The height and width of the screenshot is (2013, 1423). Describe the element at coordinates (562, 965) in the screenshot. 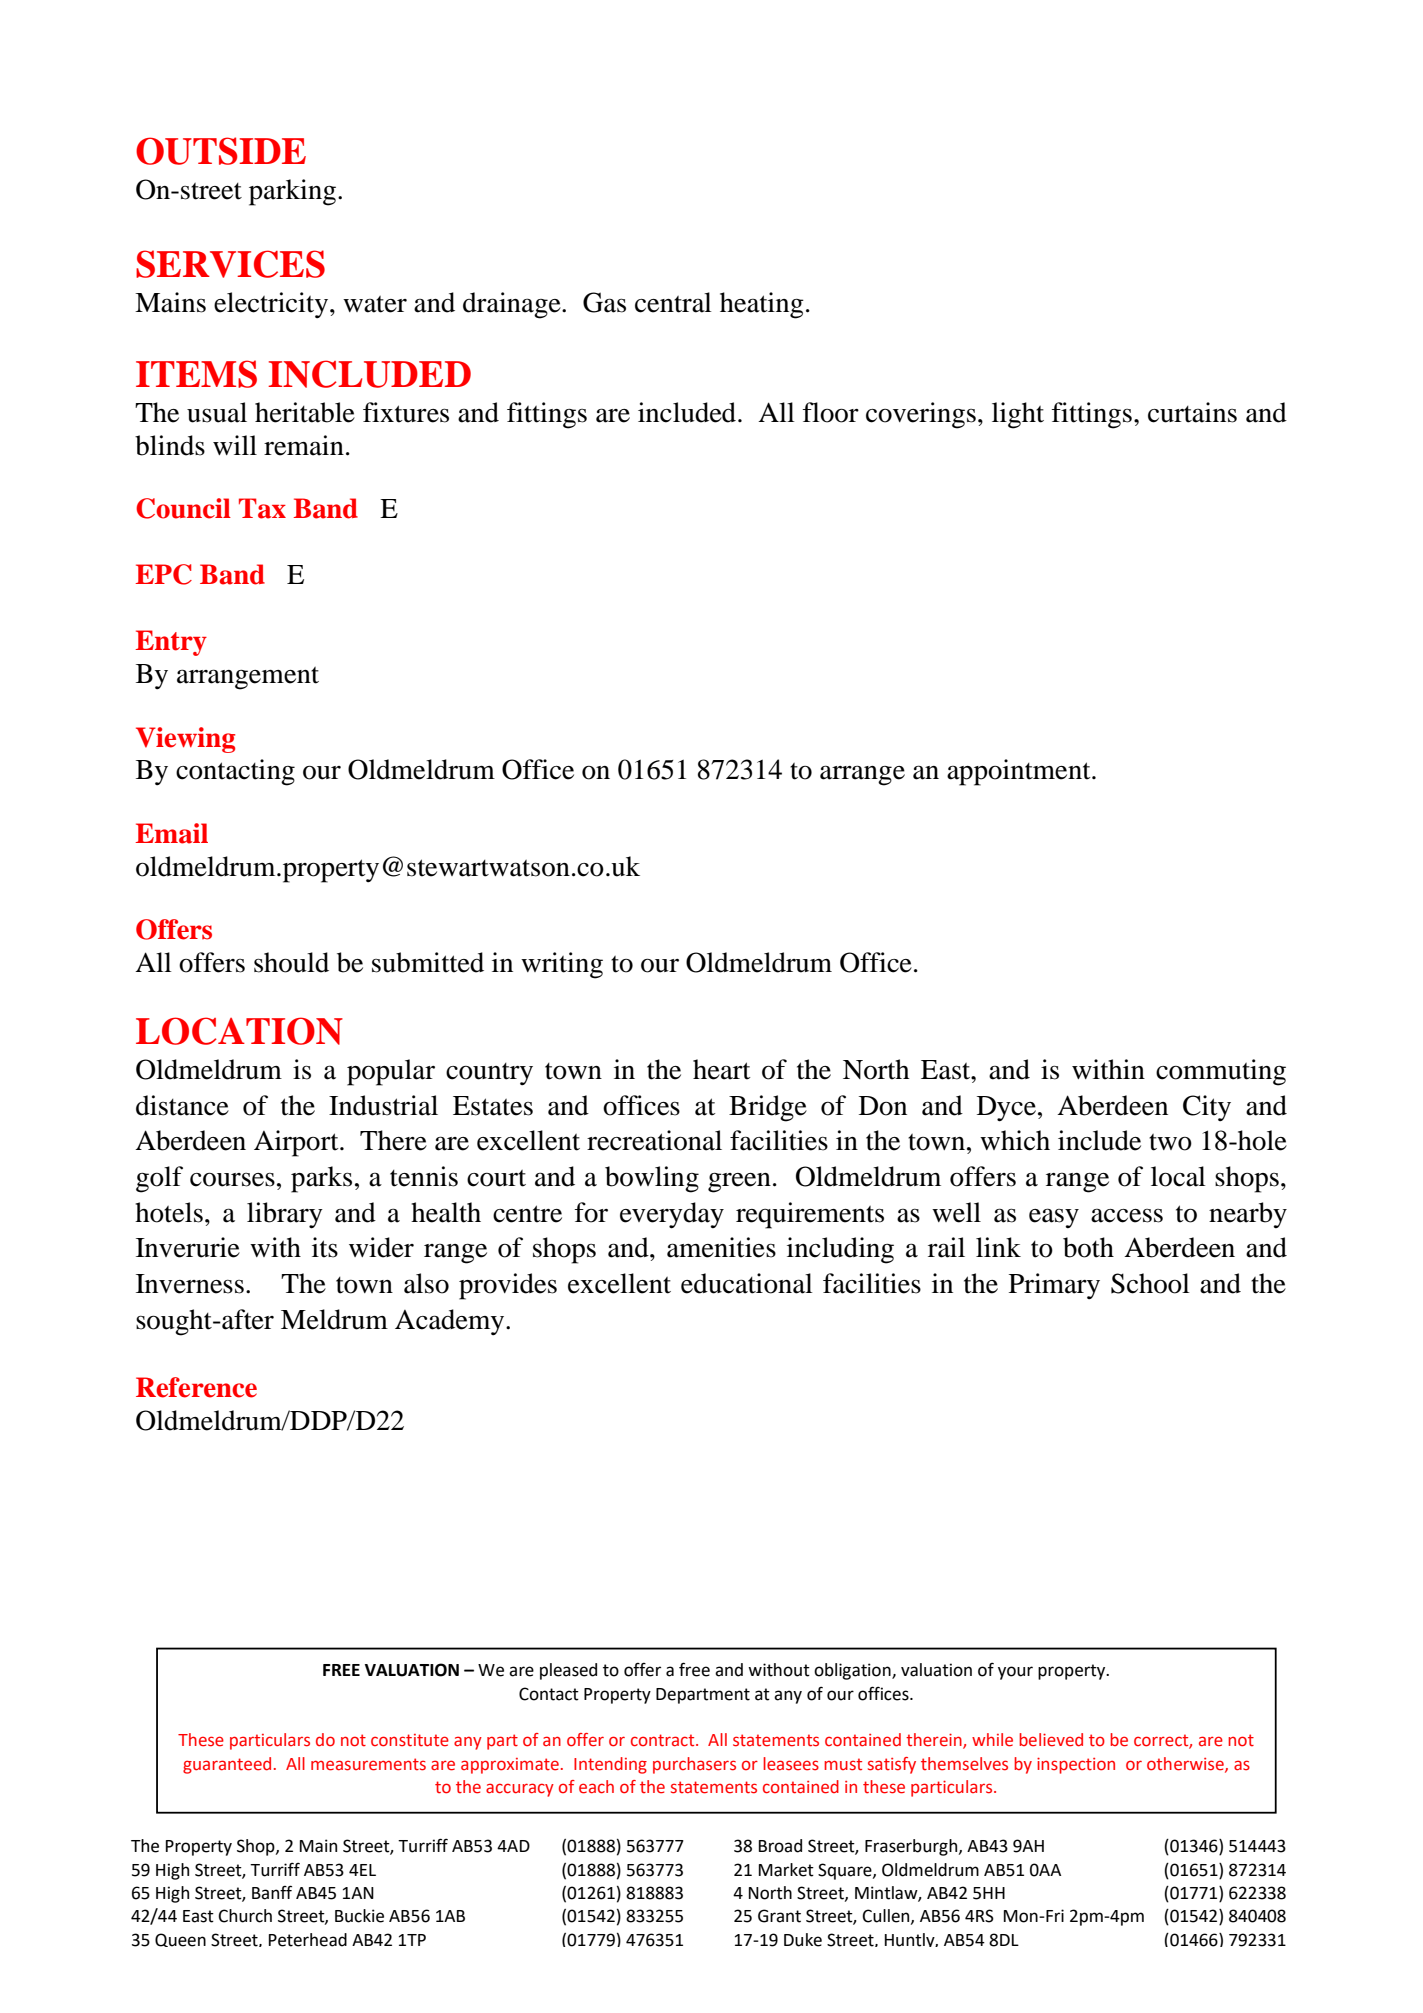

I see `writing` at that location.
